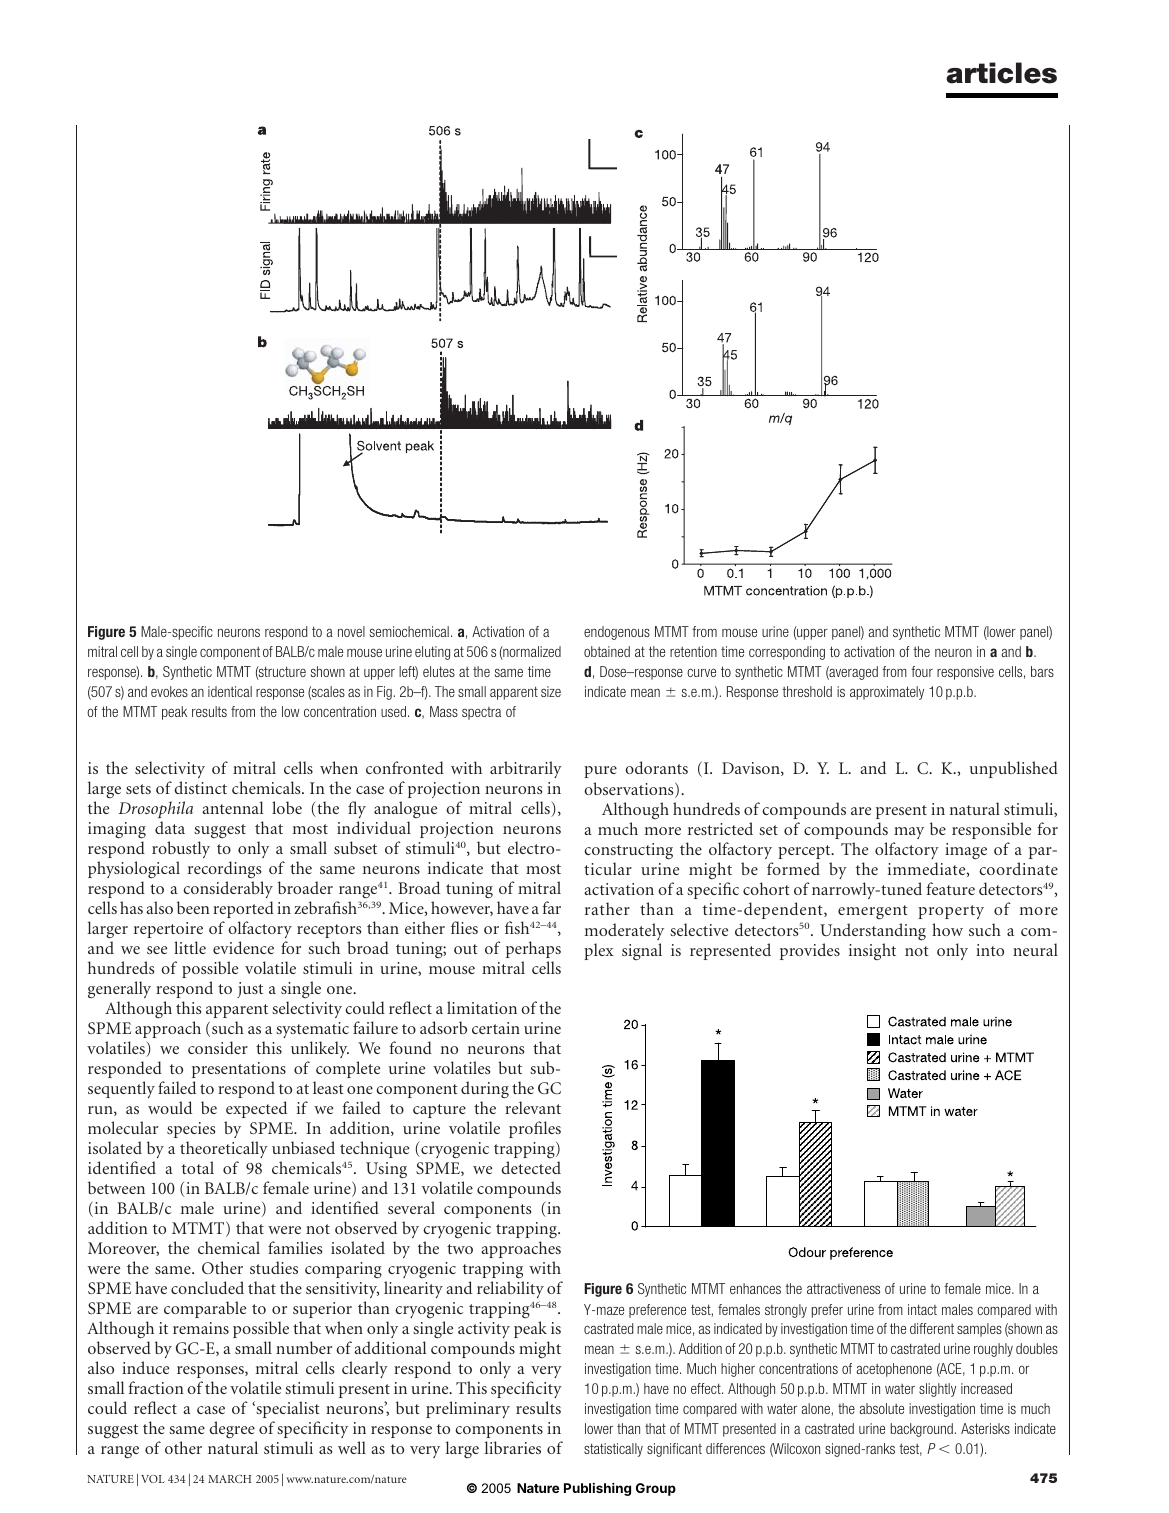  What do you see at coordinates (233, 1431) in the document?
I see `degree` at bounding box center [233, 1431].
